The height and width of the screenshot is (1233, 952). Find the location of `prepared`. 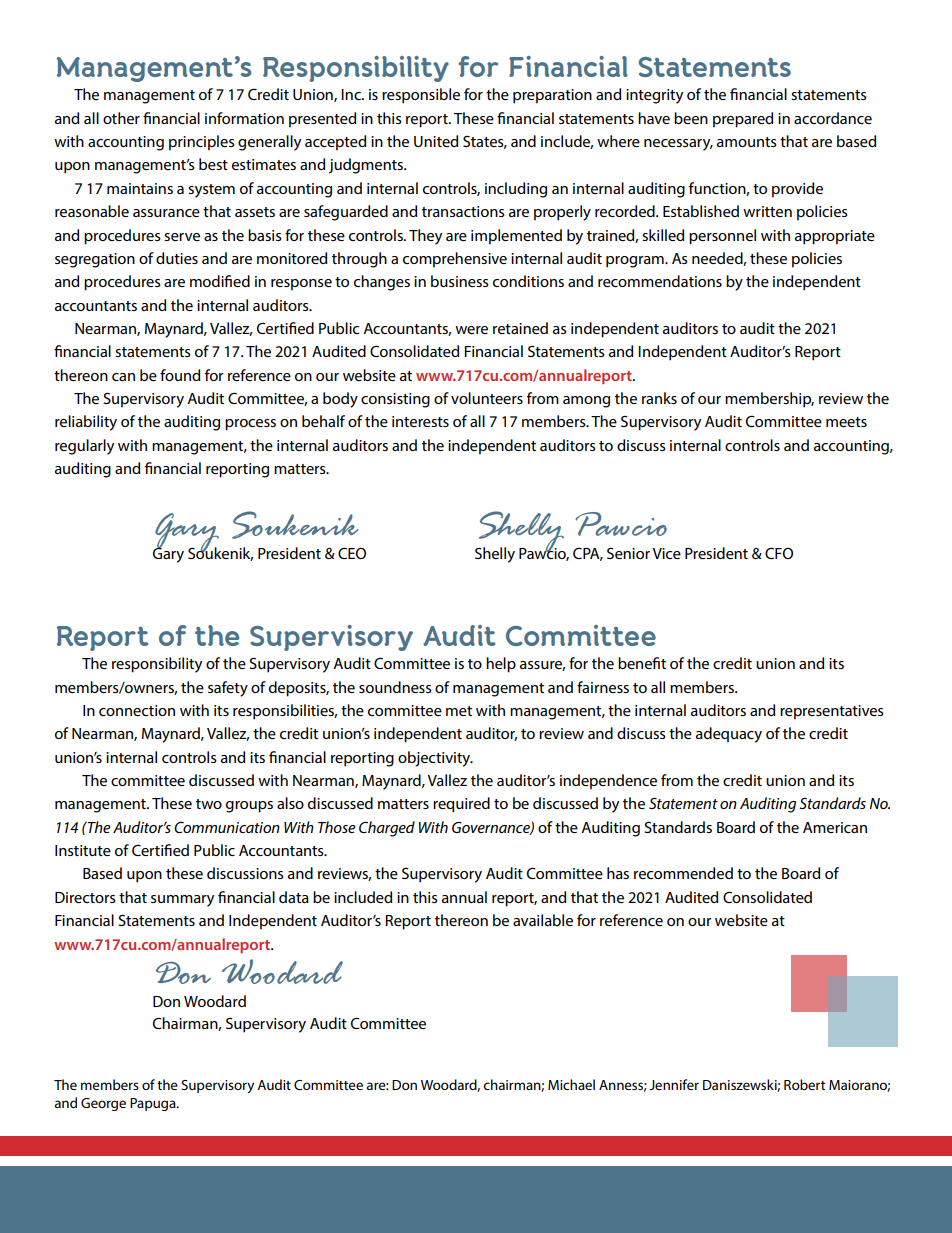

prepared is located at coordinates (743, 120).
